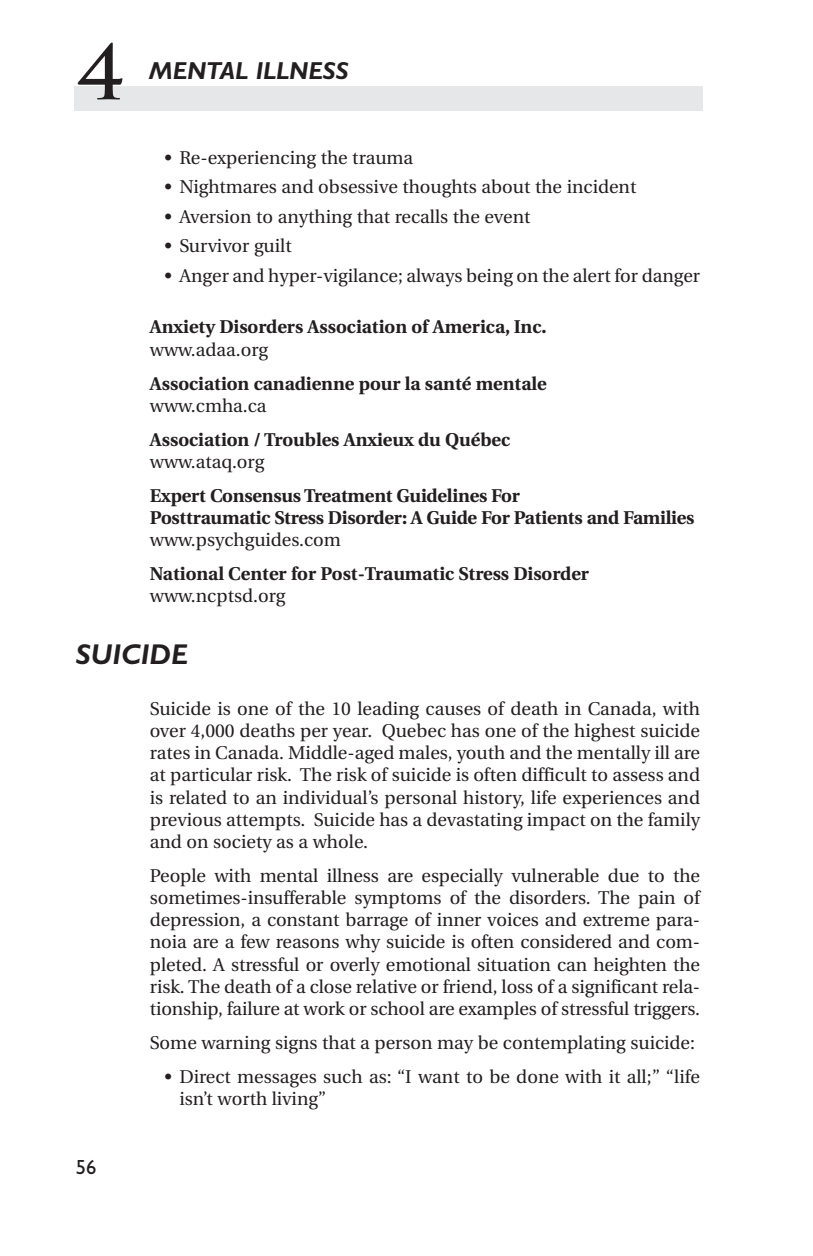 The height and width of the image is (1256, 813). What do you see at coordinates (601, 186) in the image?
I see `incident` at bounding box center [601, 186].
